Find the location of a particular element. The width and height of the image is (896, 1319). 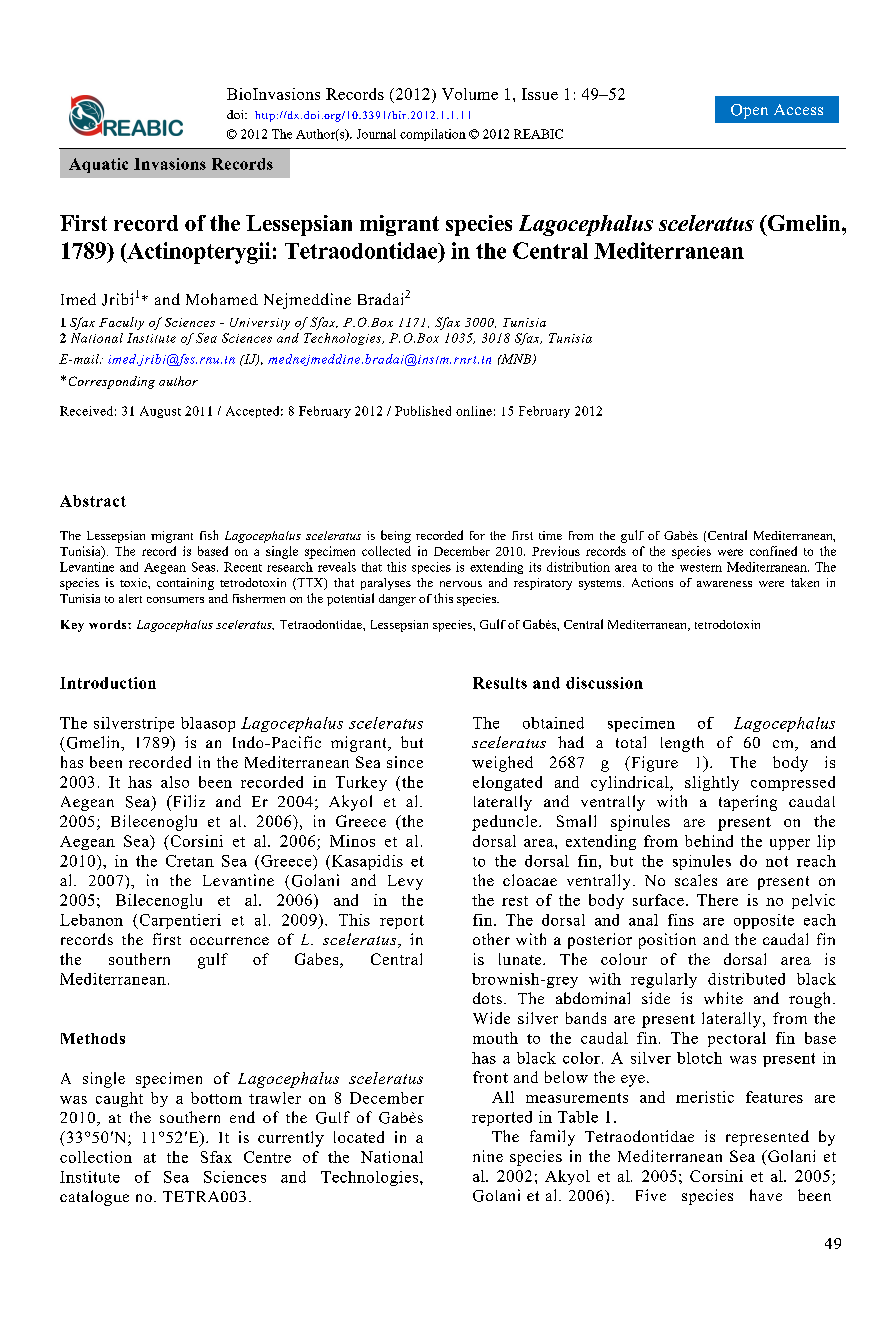

nine is located at coordinates (488, 1156).
